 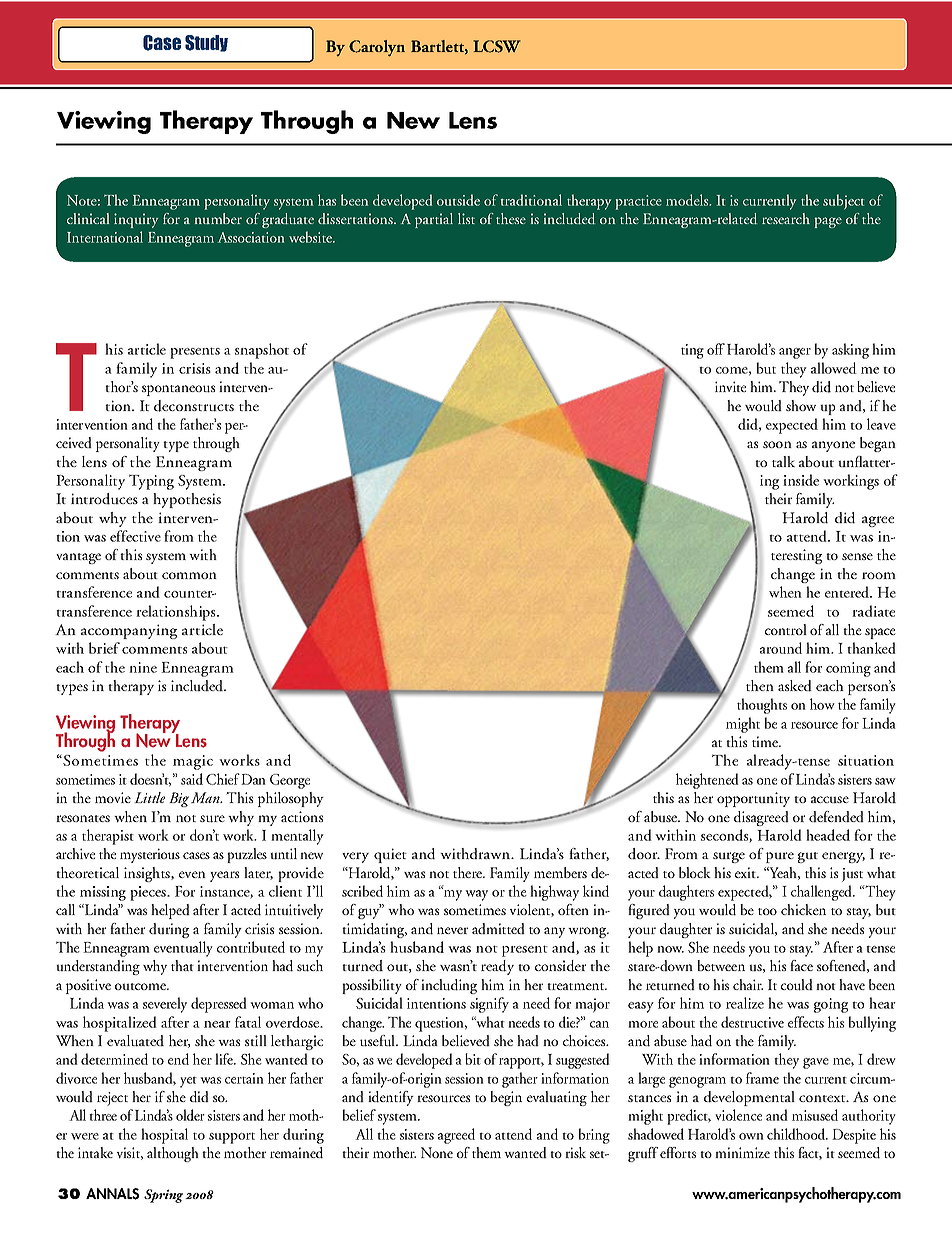 I want to click on talk, so click(x=783, y=461).
